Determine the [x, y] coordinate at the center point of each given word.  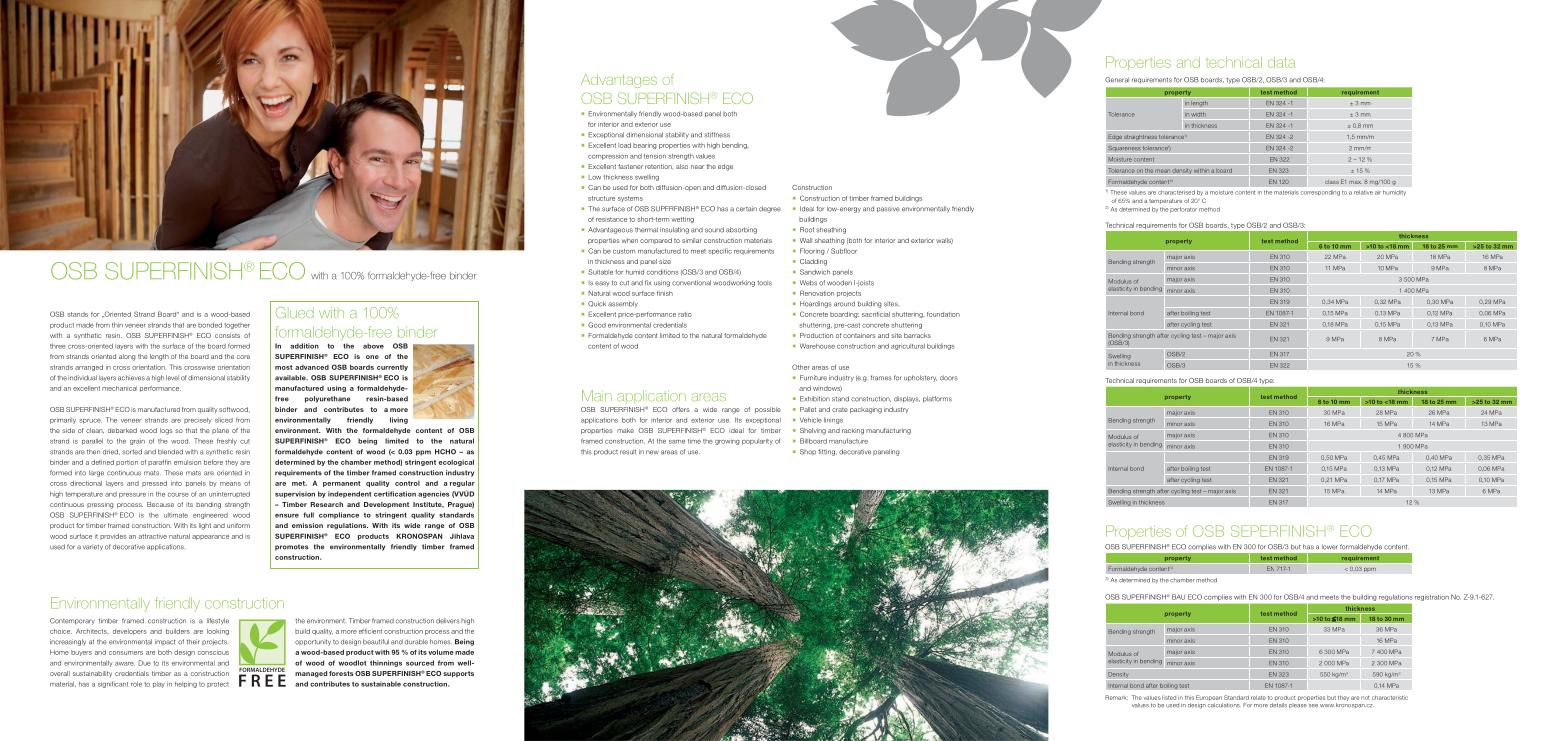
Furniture [813, 378]
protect [218, 685]
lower [1330, 547]
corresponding [1320, 193]
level [172, 378]
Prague [461, 505]
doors [949, 378]
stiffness [717, 135]
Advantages [619, 81]
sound [714, 230]
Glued [295, 313]
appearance [210, 537]
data [1281, 62]
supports [458, 674]
